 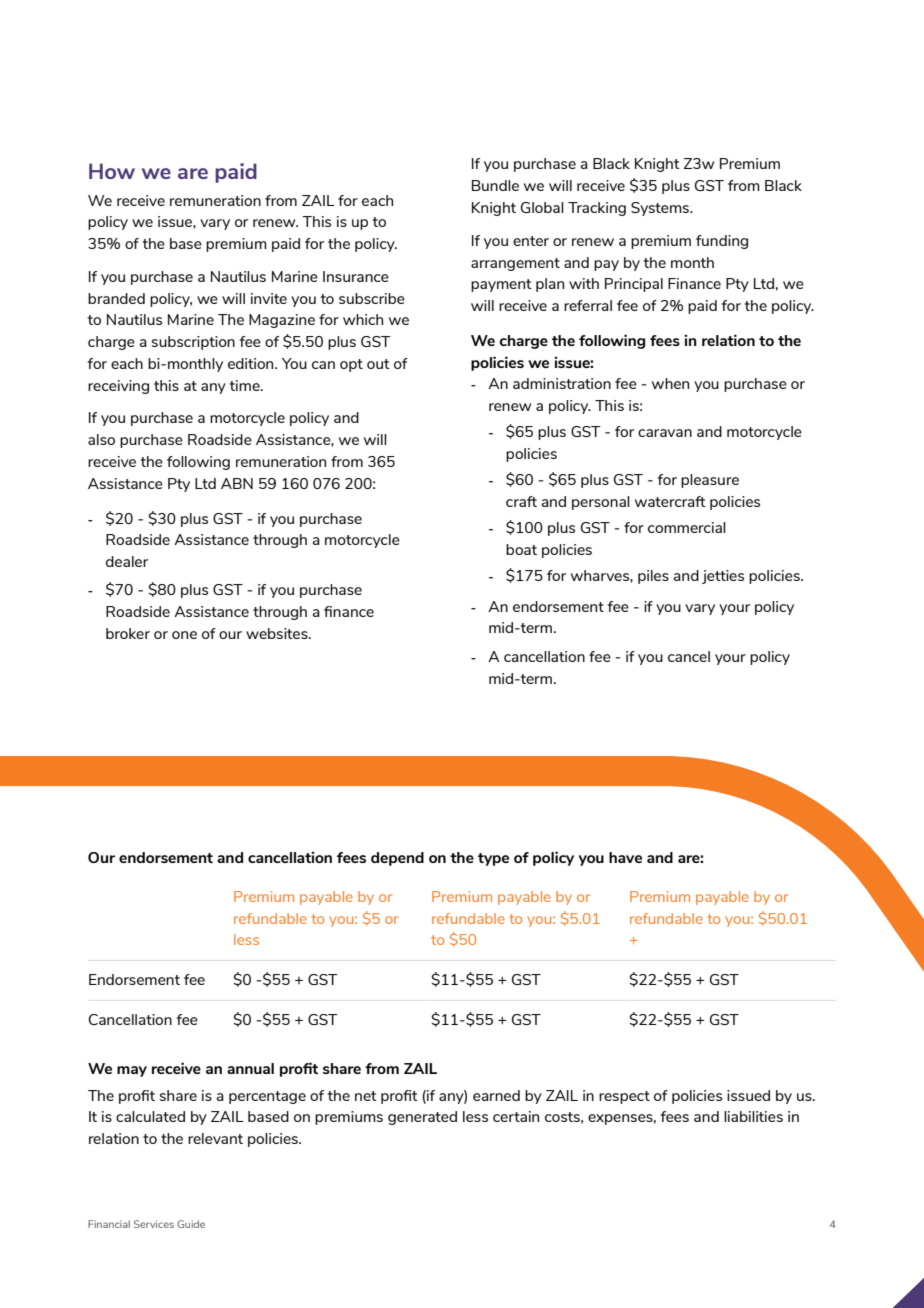 I want to click on generated, so click(x=422, y=1118).
